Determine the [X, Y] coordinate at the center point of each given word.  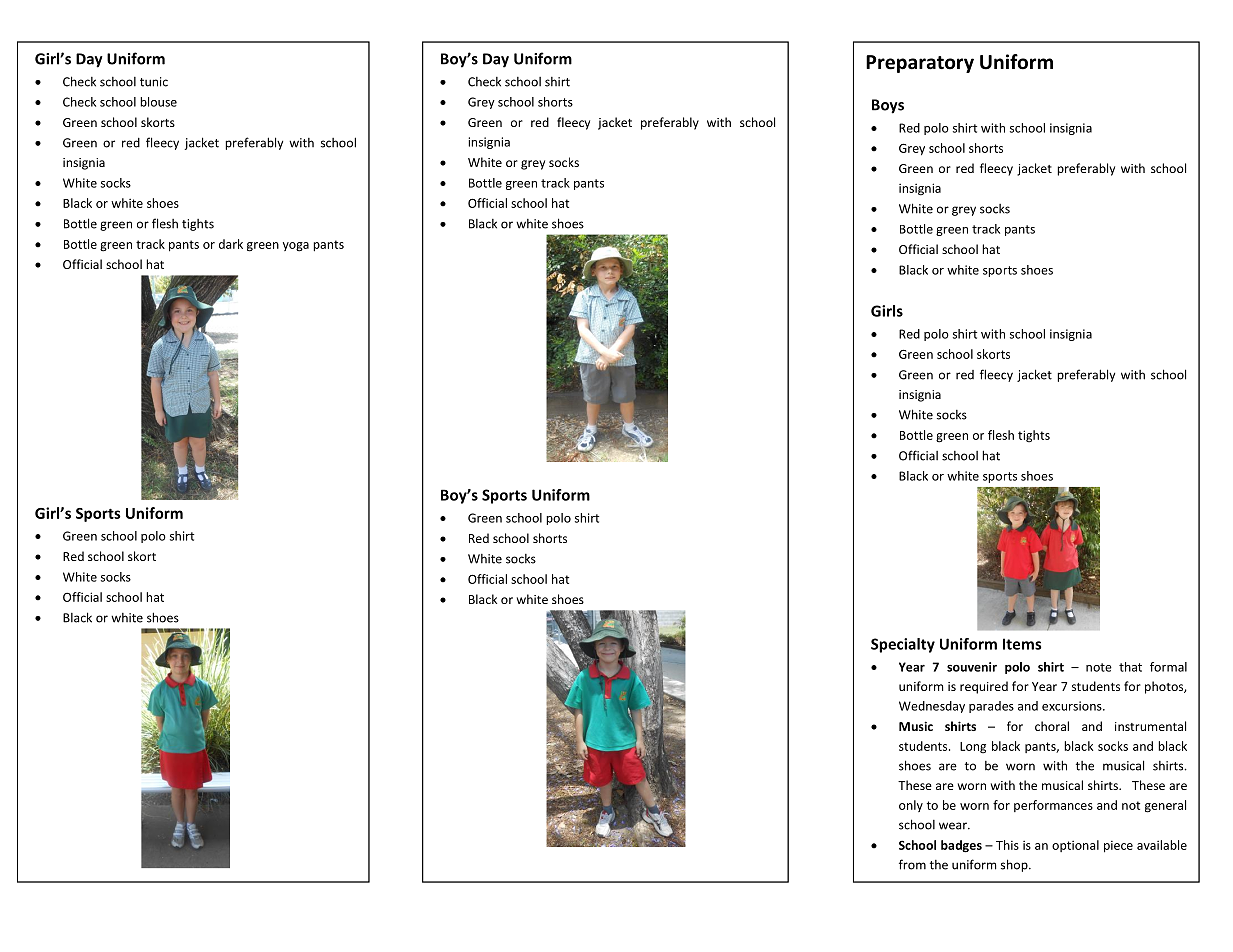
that [1130, 667]
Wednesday [932, 707]
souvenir [972, 667]
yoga [296, 247]
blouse [158, 102]
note [1099, 667]
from [912, 864]
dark [231, 244]
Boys [888, 106]
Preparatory [920, 64]
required [984, 687]
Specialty [903, 645]
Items [1022, 644]
